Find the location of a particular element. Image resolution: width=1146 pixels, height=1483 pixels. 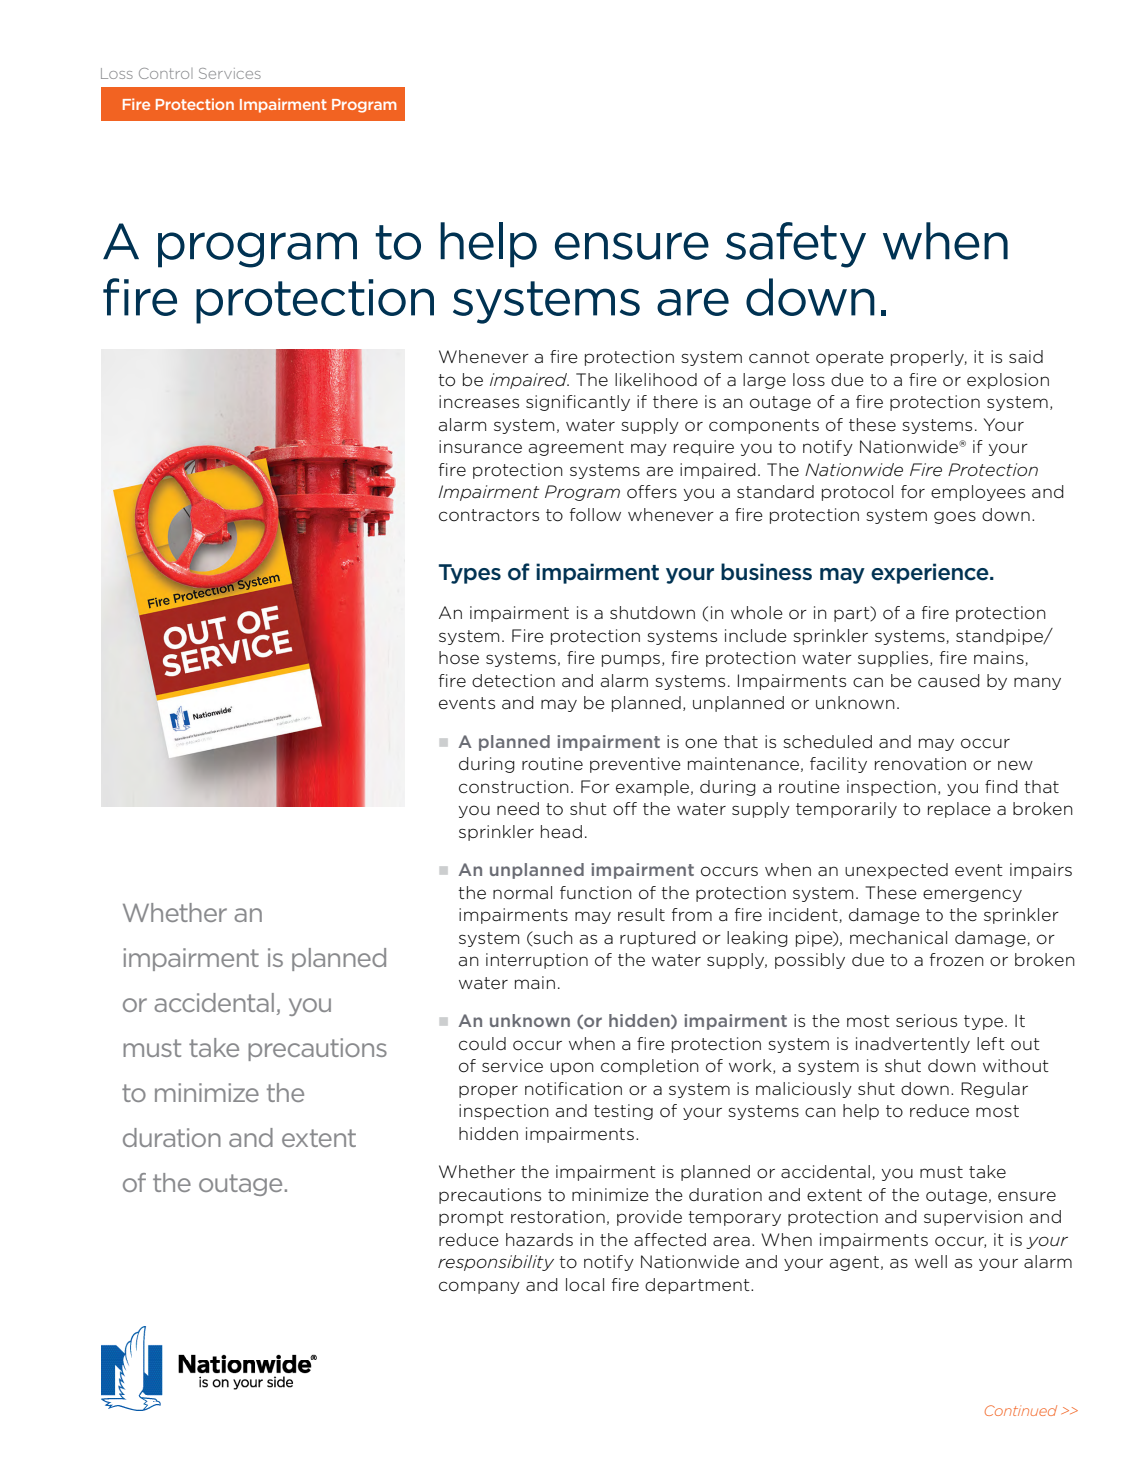

follow is located at coordinates (595, 515).
